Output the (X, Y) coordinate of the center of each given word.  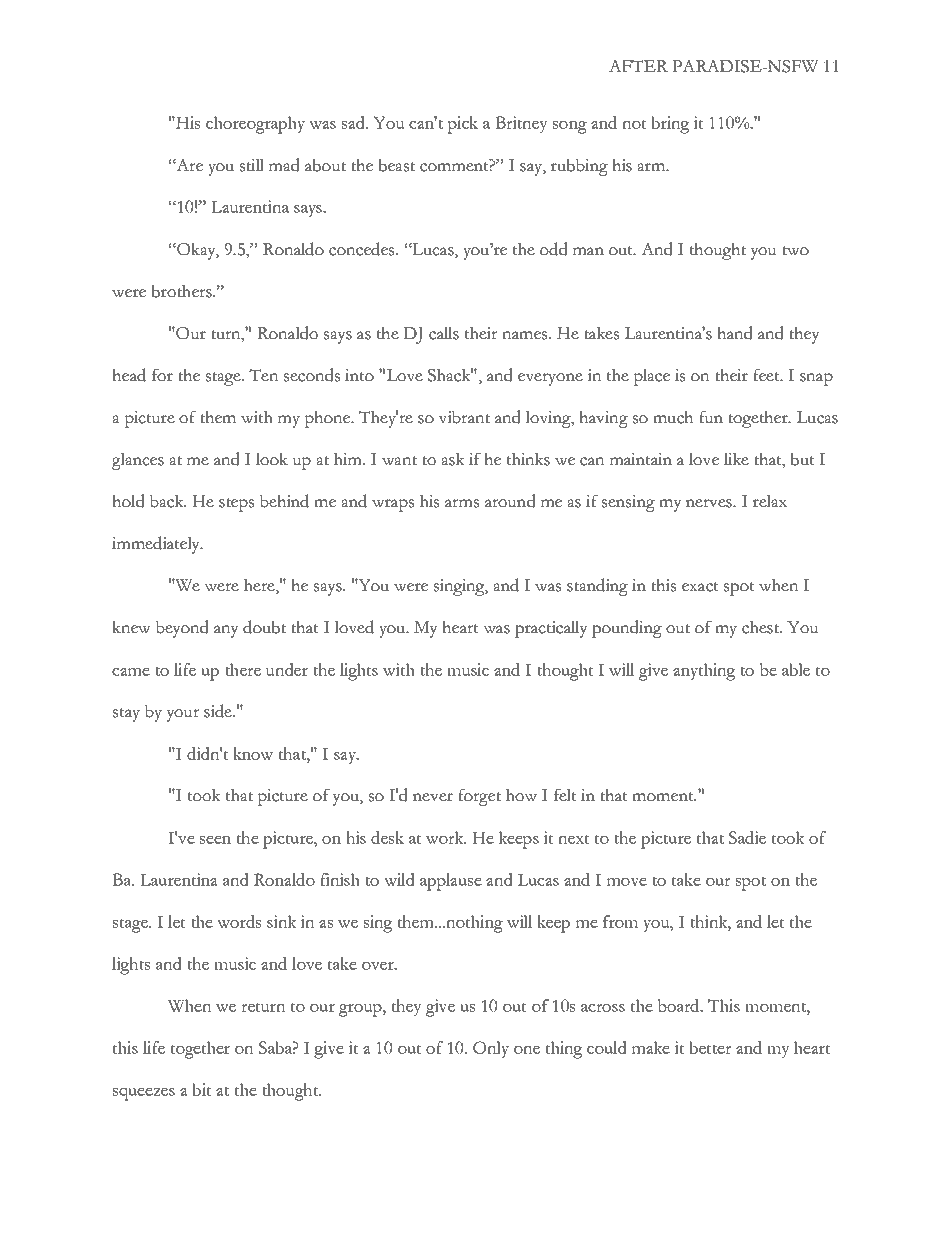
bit (202, 1089)
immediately (157, 545)
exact (700, 587)
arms (462, 503)
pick (462, 125)
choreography (255, 125)
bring (670, 125)
